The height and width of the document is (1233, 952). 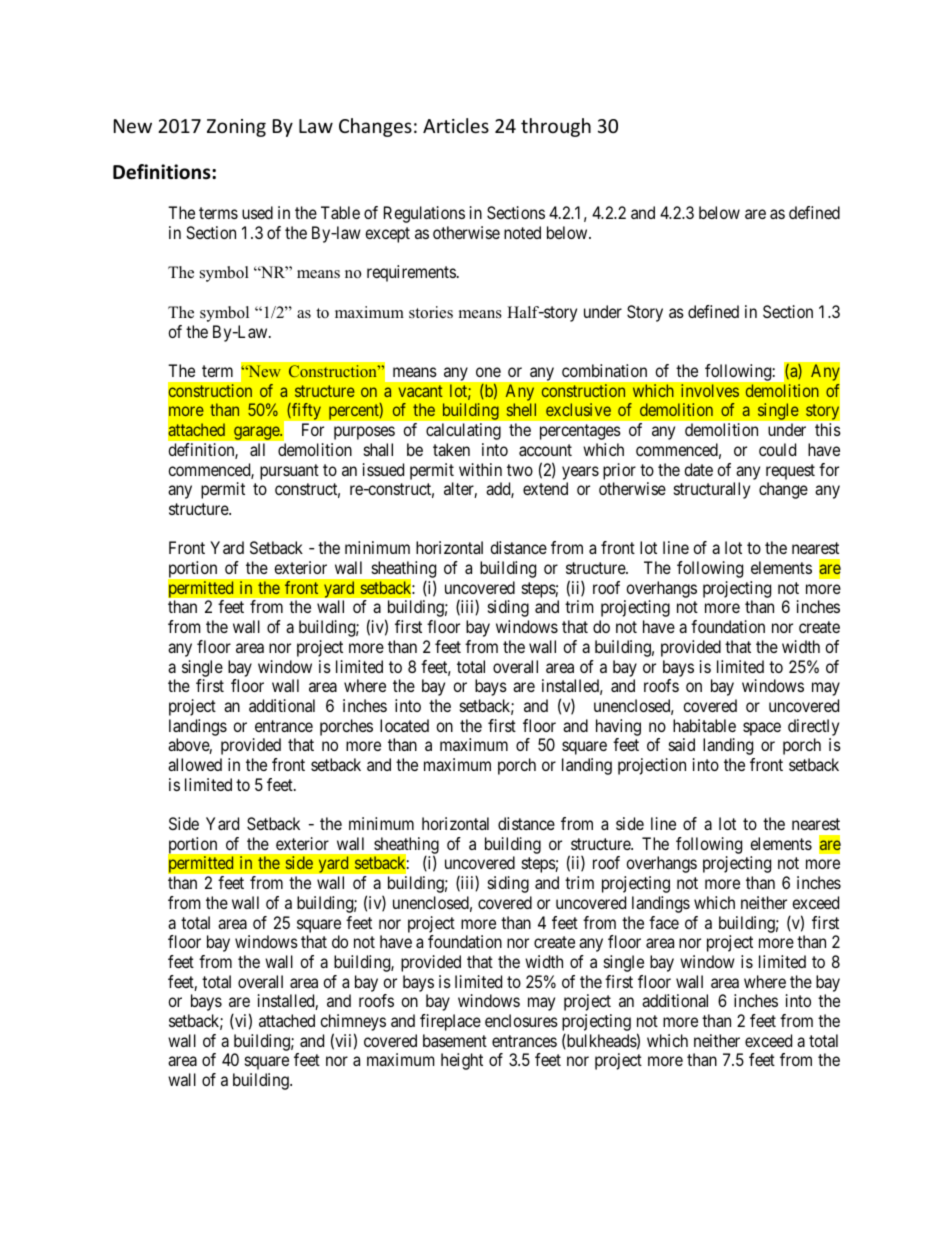 I want to click on chimneys, so click(x=353, y=1024).
